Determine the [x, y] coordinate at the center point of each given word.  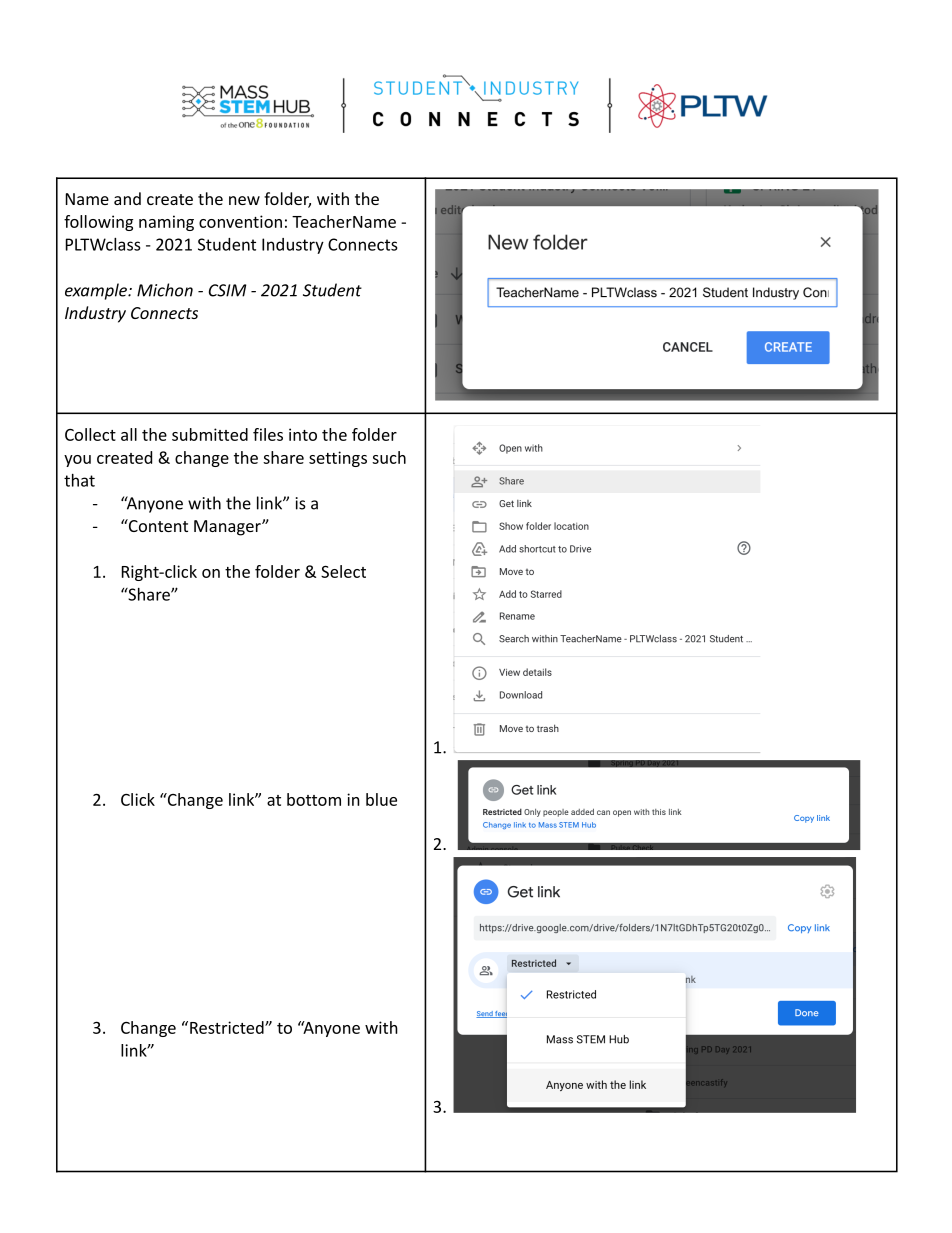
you [77, 461]
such [389, 457]
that [79, 480]
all [129, 434]
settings [338, 459]
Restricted [228, 1027]
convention [240, 221]
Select [343, 571]
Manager [228, 528]
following [98, 223]
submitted [210, 434]
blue [381, 799]
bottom [314, 799]
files [268, 434]
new [244, 200]
